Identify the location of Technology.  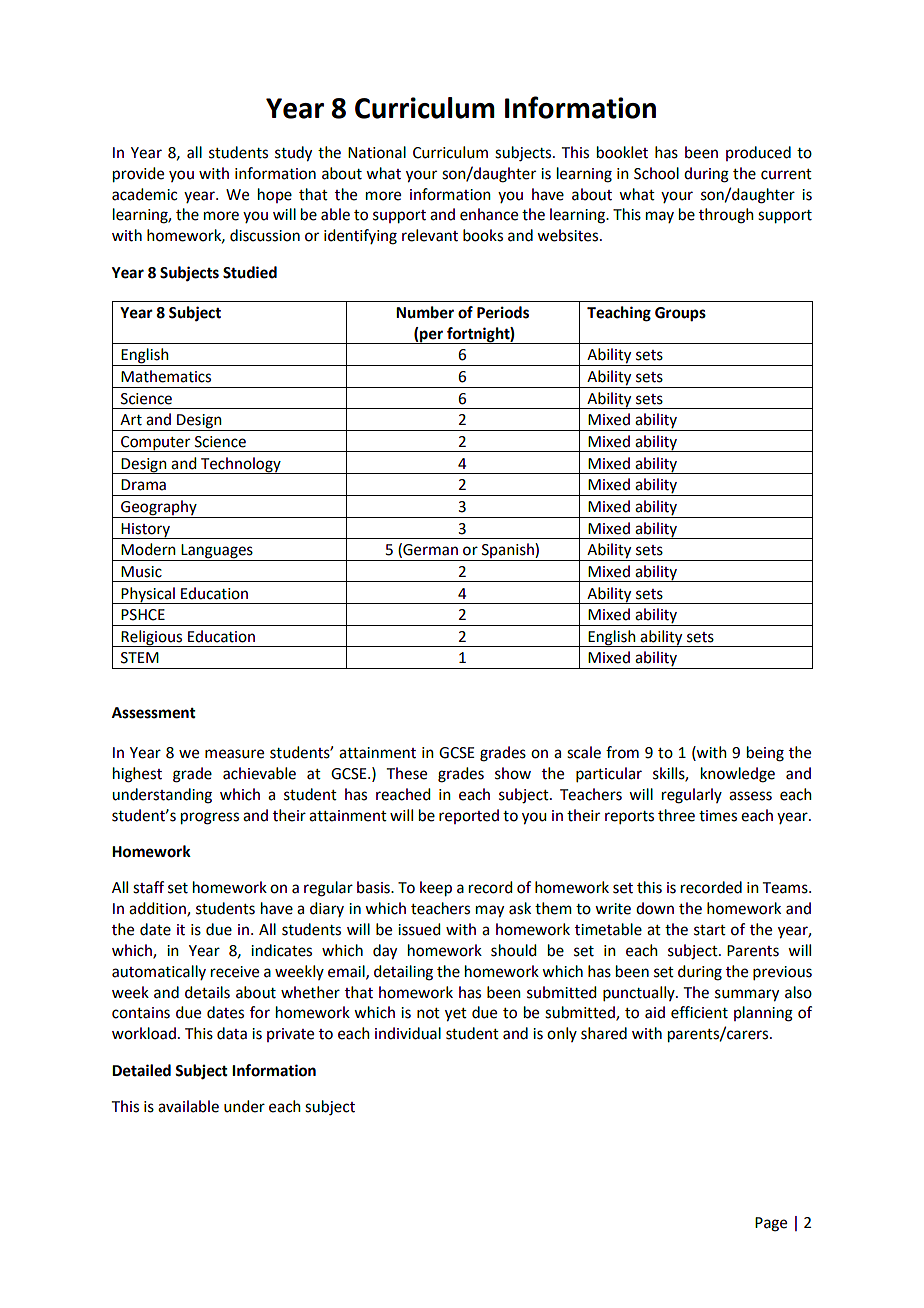
(241, 465).
